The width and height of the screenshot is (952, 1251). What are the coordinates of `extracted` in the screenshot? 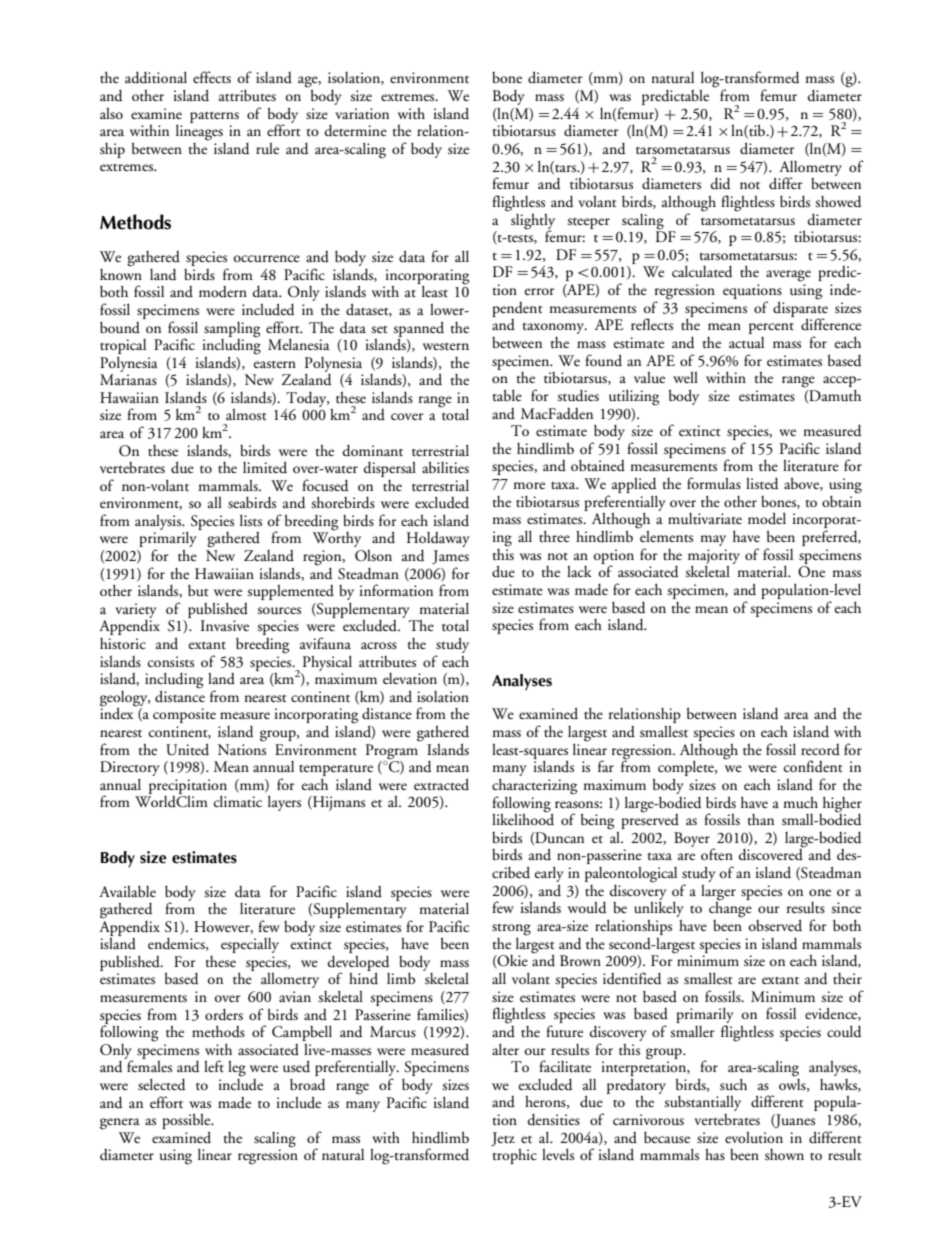 It's located at (441, 784).
